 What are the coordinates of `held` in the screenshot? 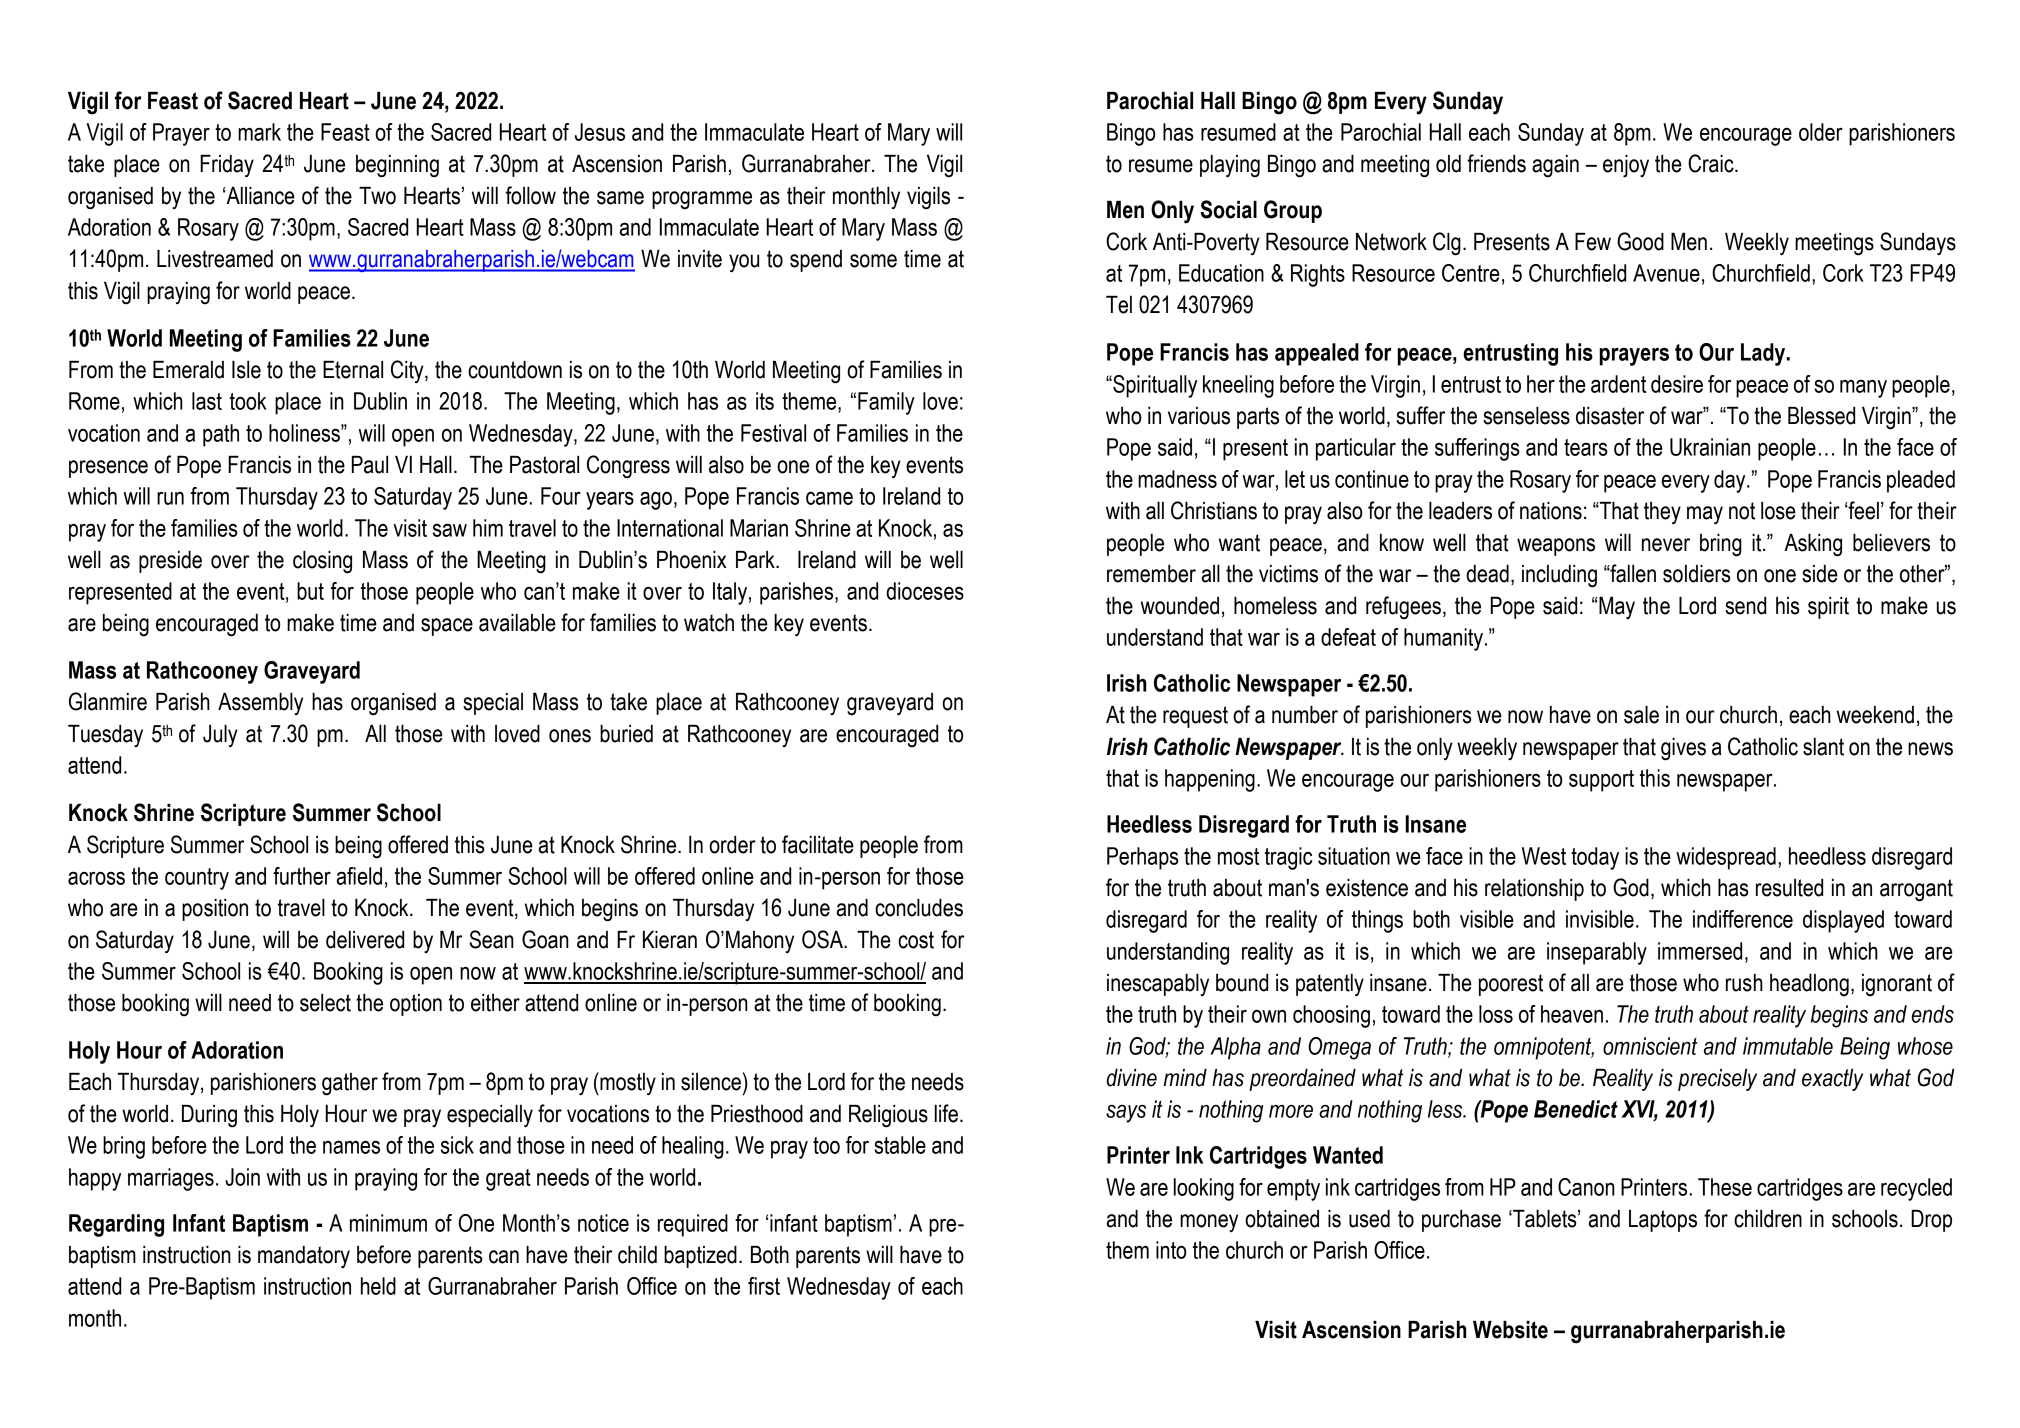 It's located at (378, 1286).
